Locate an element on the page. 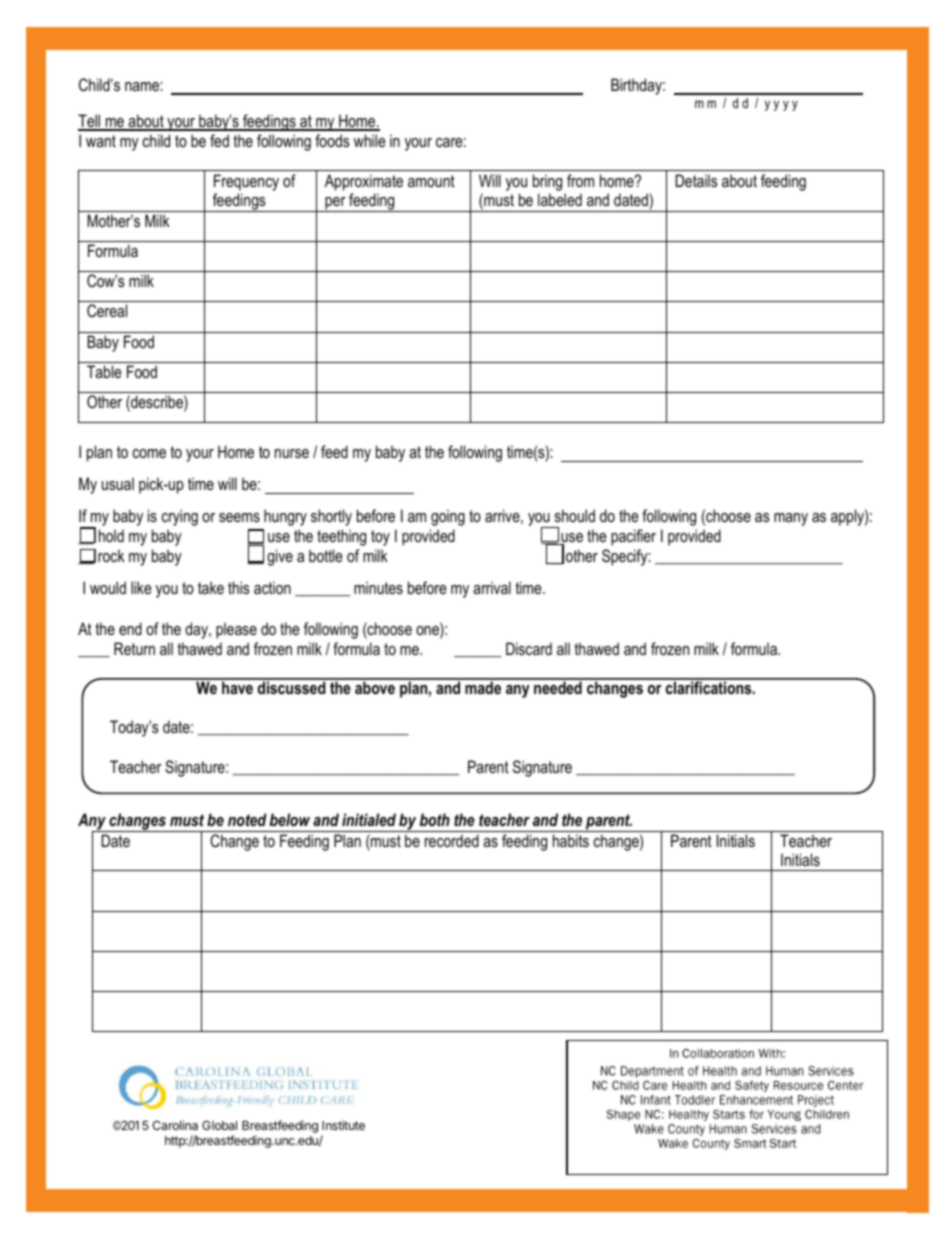 The height and width of the document is (1233, 952). noted is located at coordinates (247, 819).
